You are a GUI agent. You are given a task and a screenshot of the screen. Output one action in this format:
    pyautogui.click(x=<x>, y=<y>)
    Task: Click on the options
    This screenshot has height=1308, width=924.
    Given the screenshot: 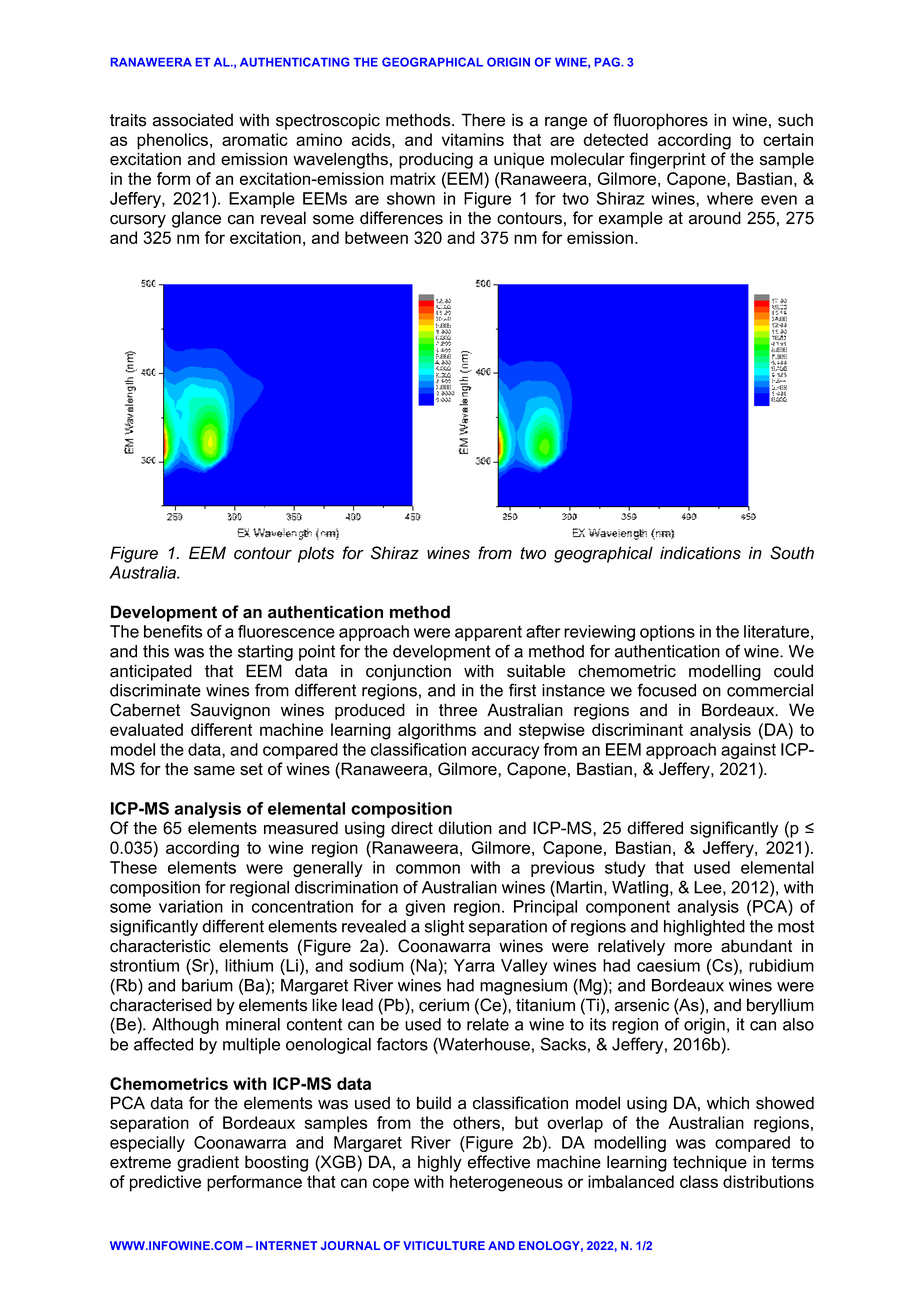 What is the action you would take?
    pyautogui.click(x=667, y=633)
